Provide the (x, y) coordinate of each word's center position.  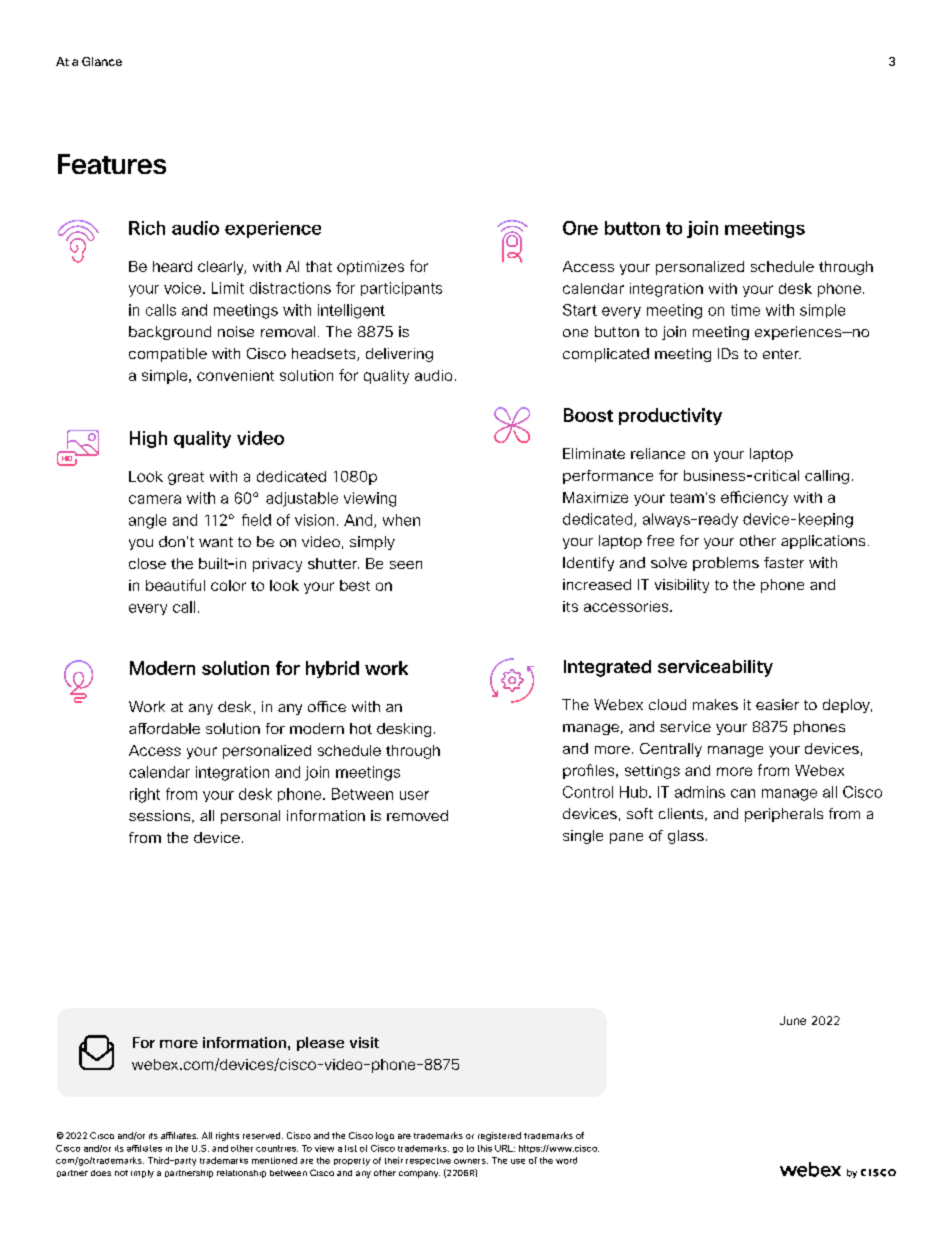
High (148, 439)
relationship (241, 1174)
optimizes (370, 268)
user (414, 795)
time (745, 310)
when (401, 520)
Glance (102, 61)
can (743, 793)
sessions (161, 816)
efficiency (754, 498)
